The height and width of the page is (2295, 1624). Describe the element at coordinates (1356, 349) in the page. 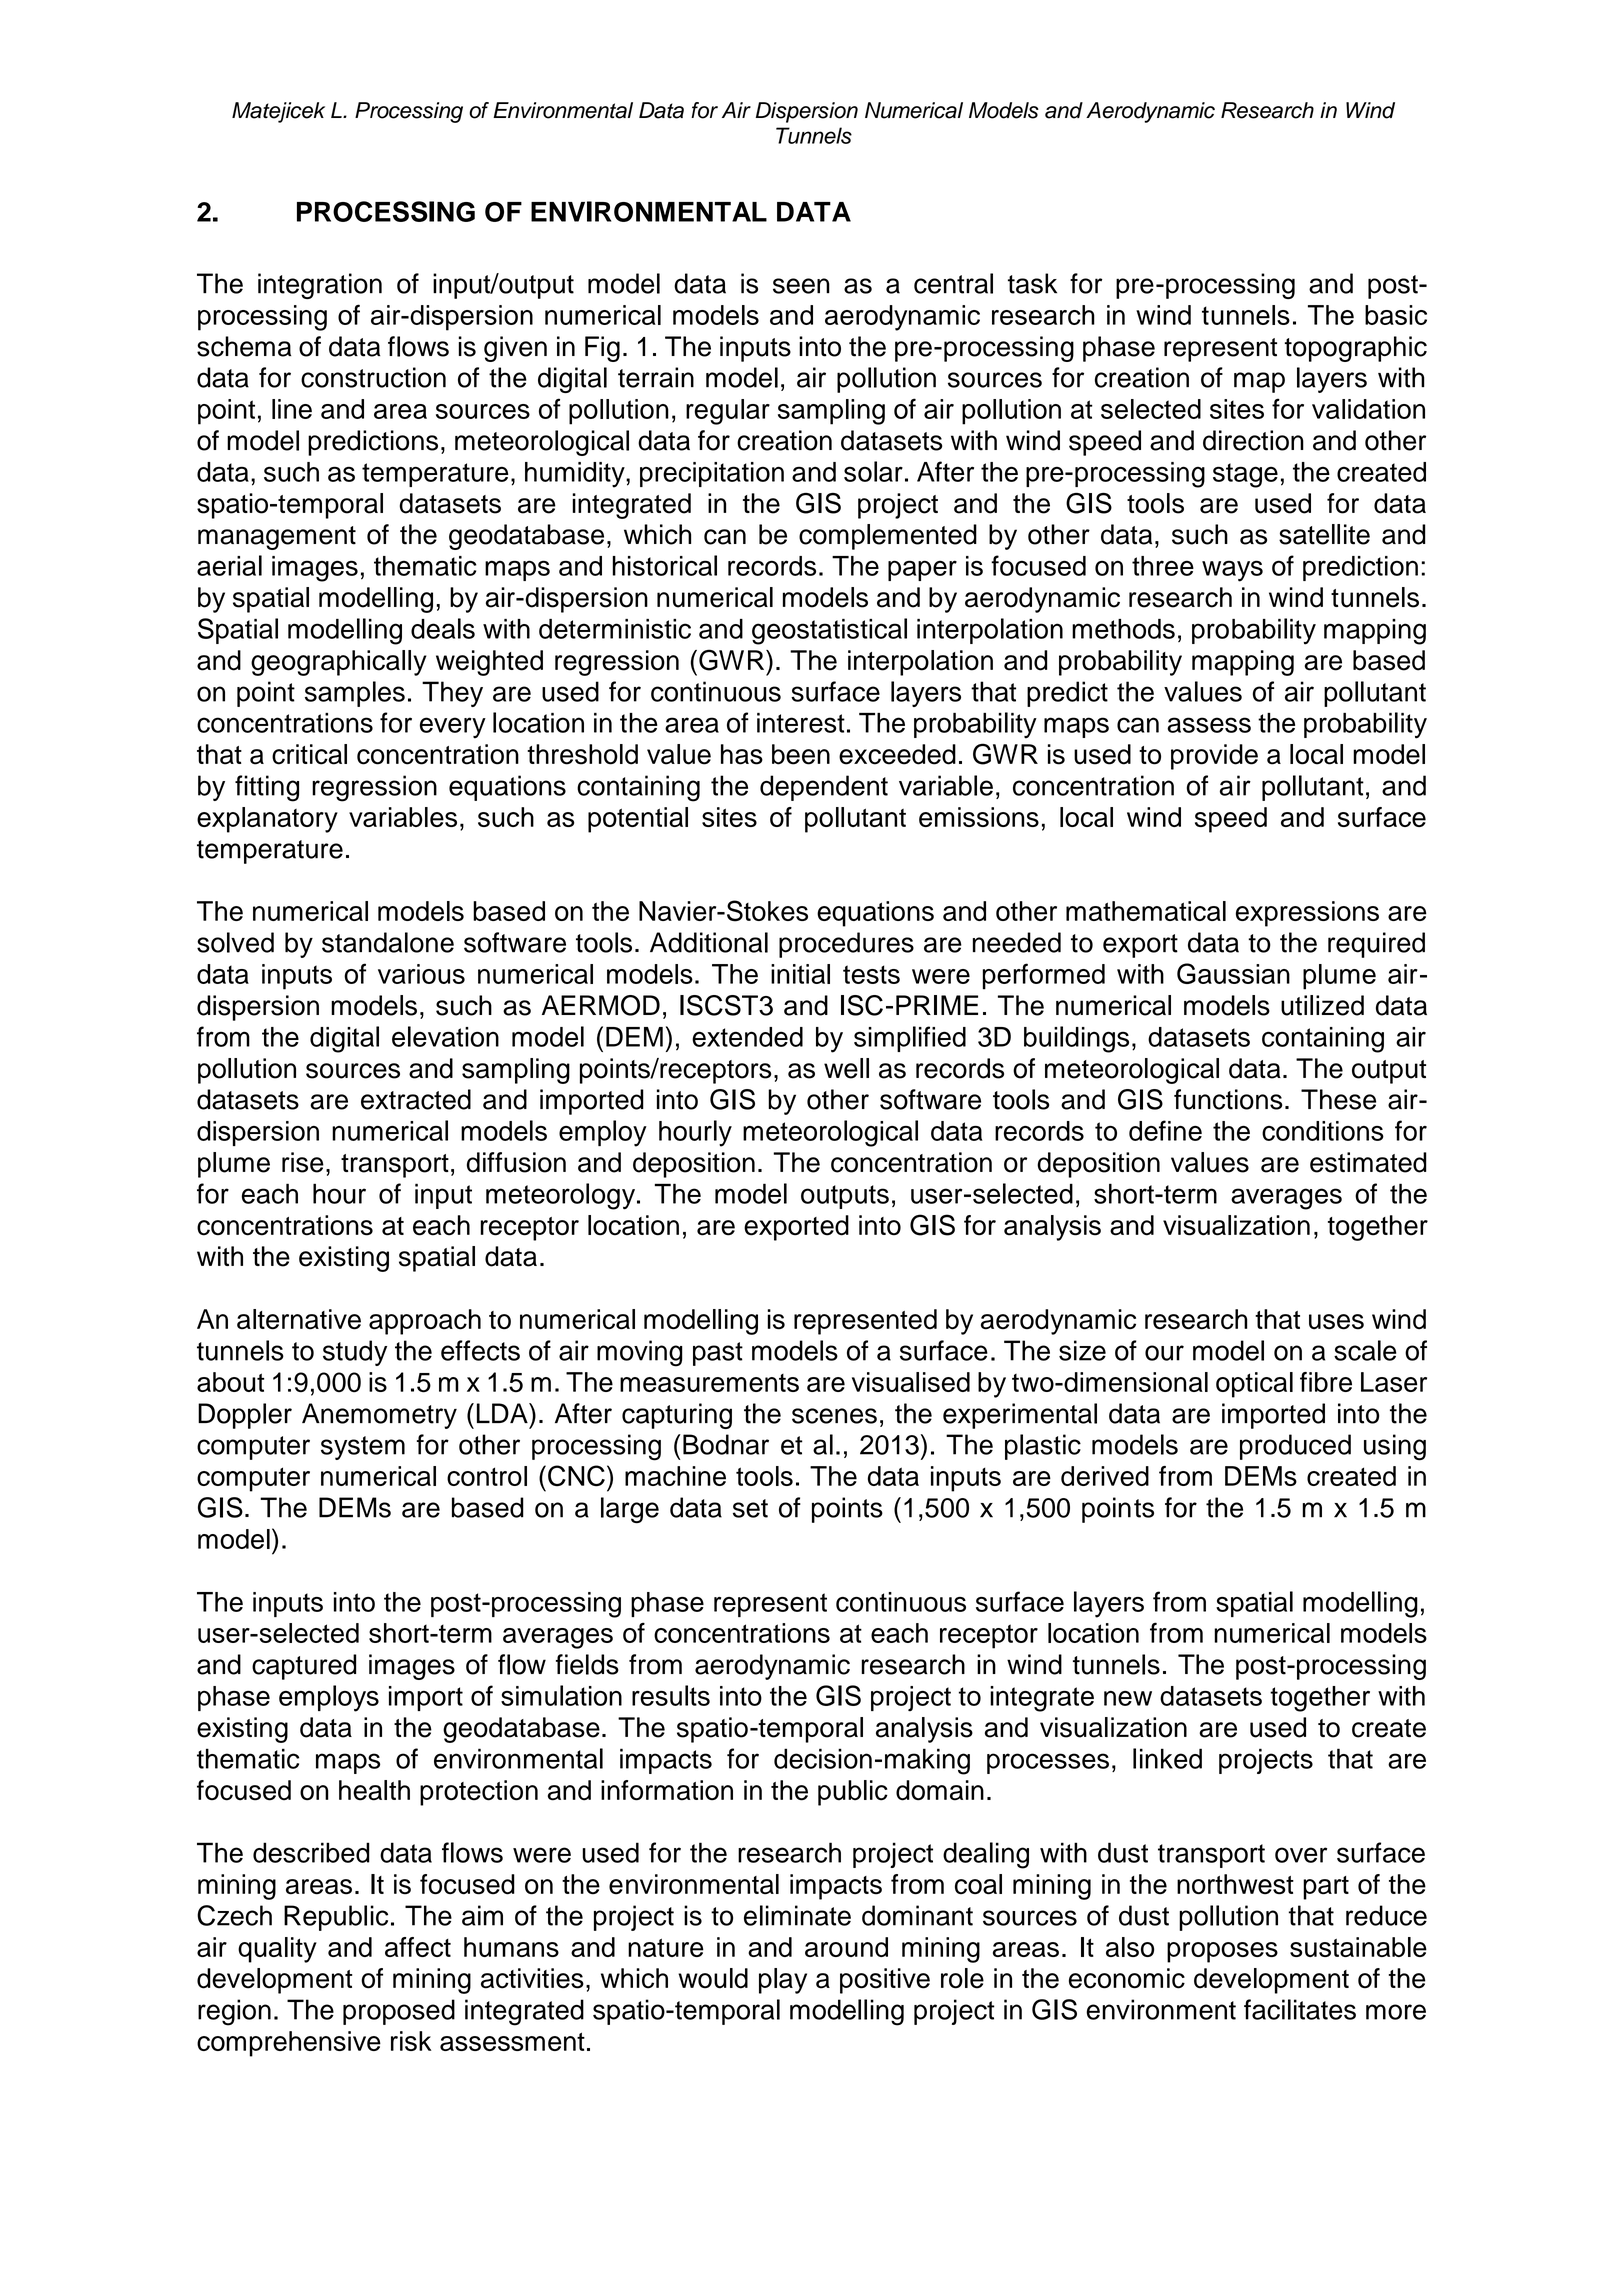

I see `topographic` at that location.
